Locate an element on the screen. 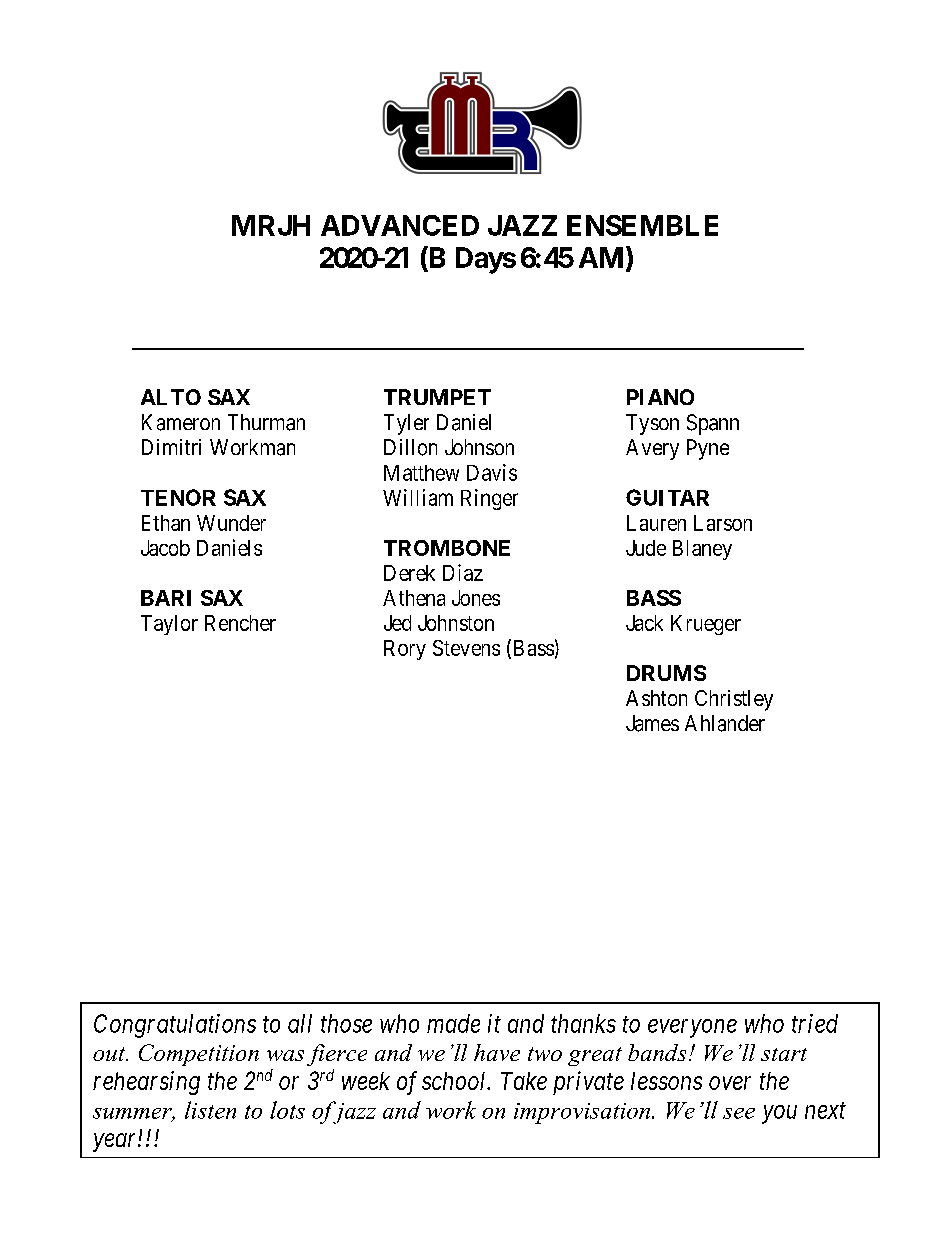  listen is located at coordinates (210, 1110).
